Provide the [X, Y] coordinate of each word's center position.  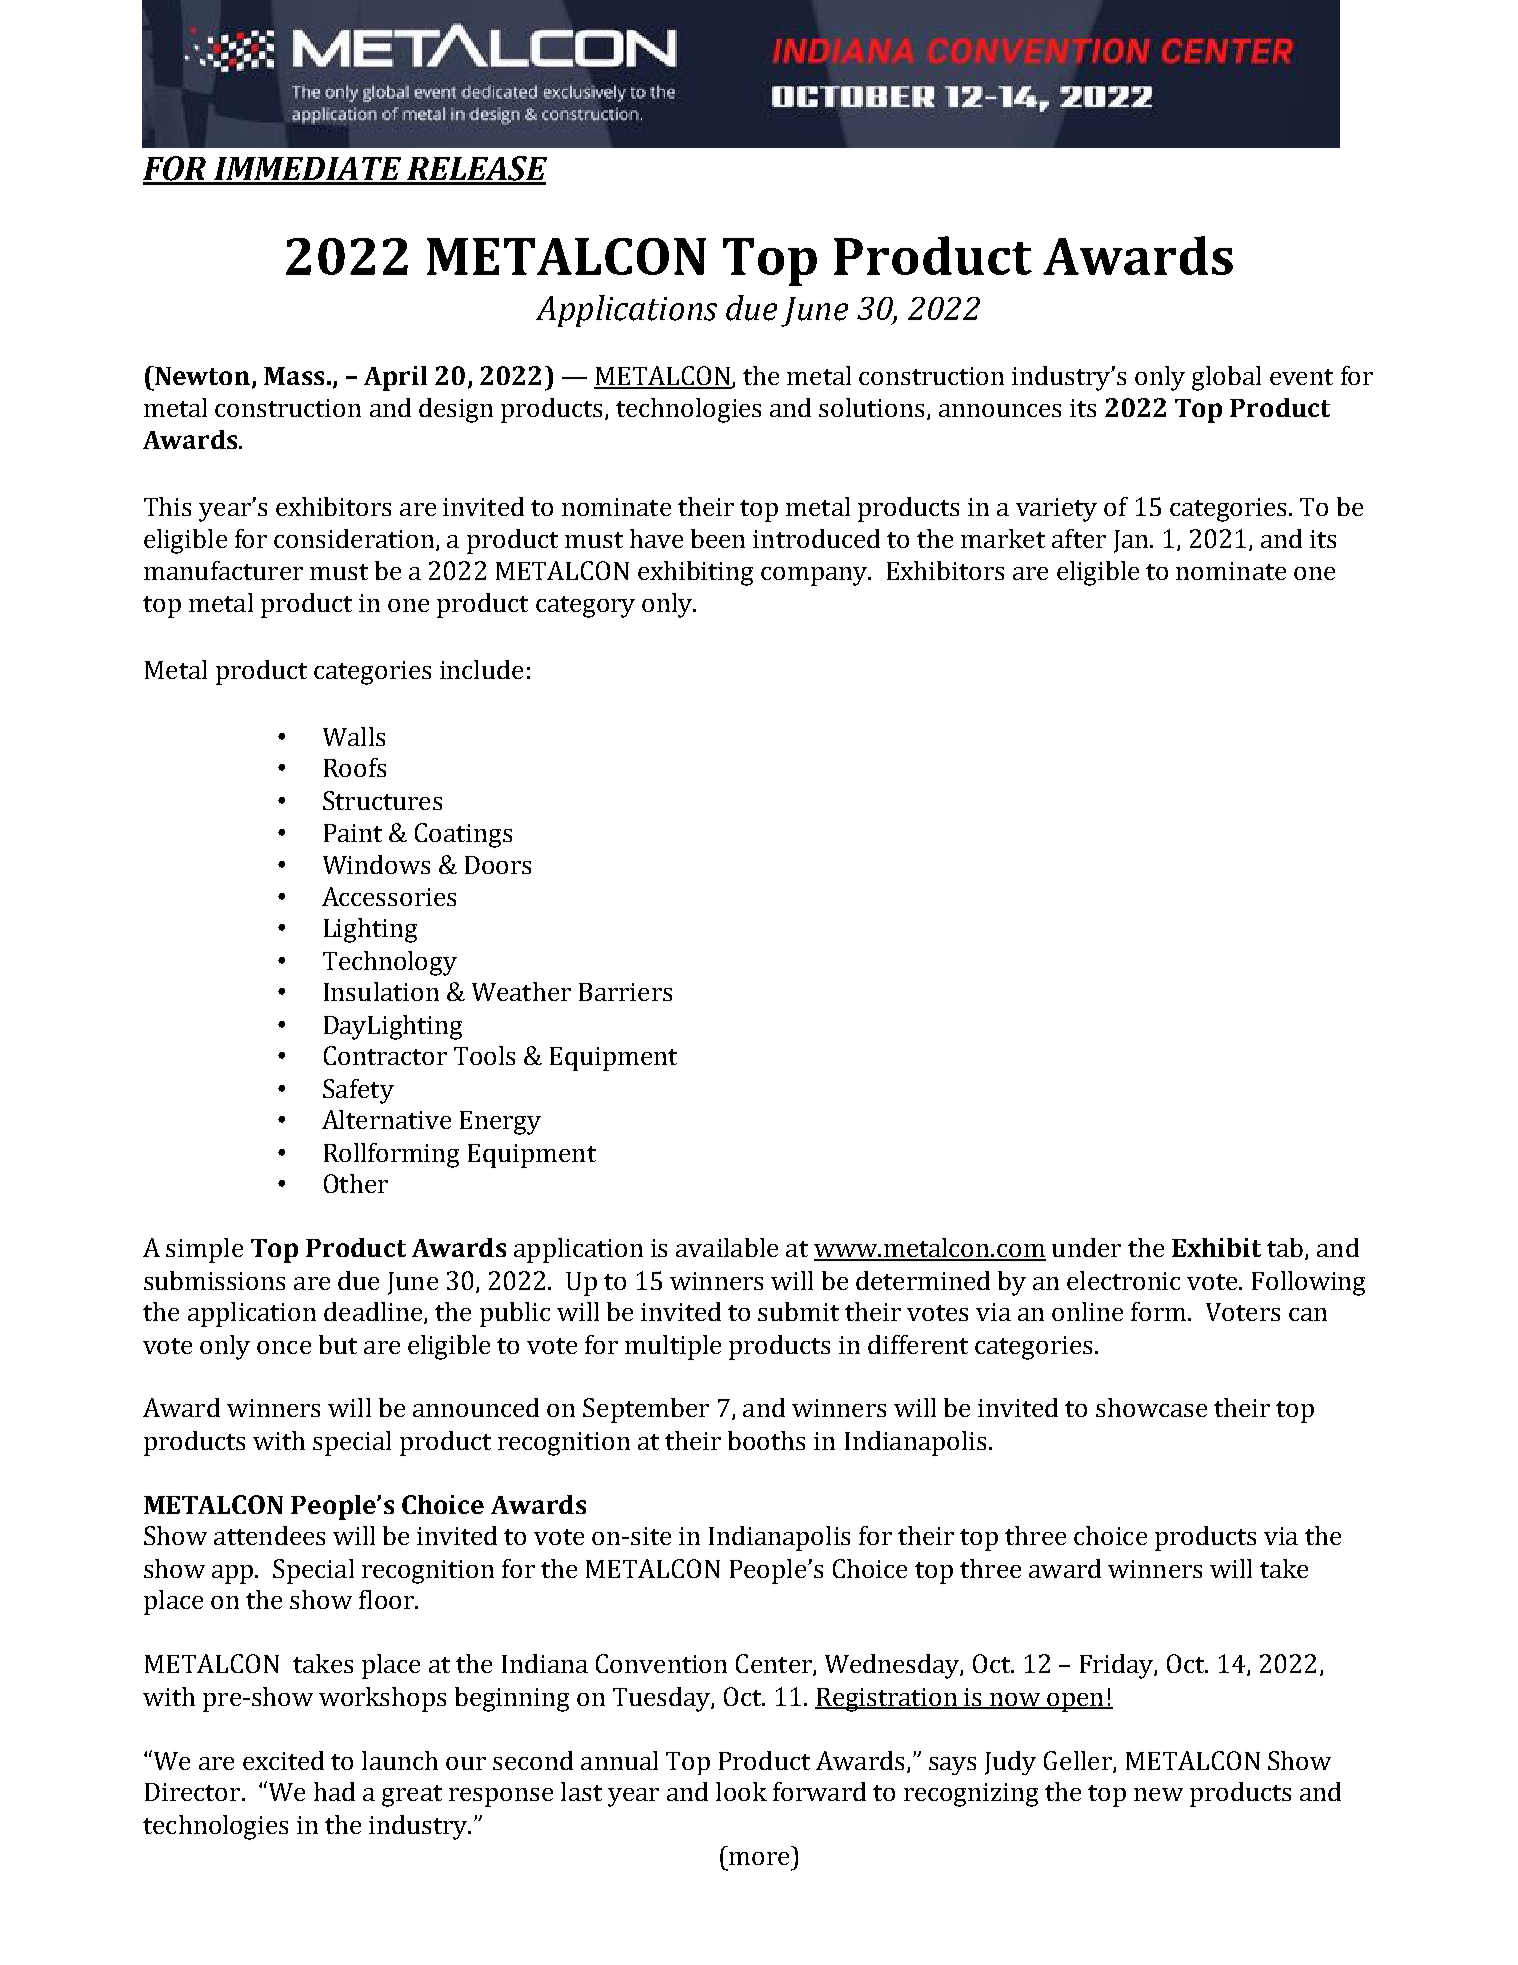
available [727, 1247]
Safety [358, 1091]
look [741, 1791]
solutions [871, 407]
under [1086, 1247]
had [334, 1791]
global [1226, 378]
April [395, 378]
